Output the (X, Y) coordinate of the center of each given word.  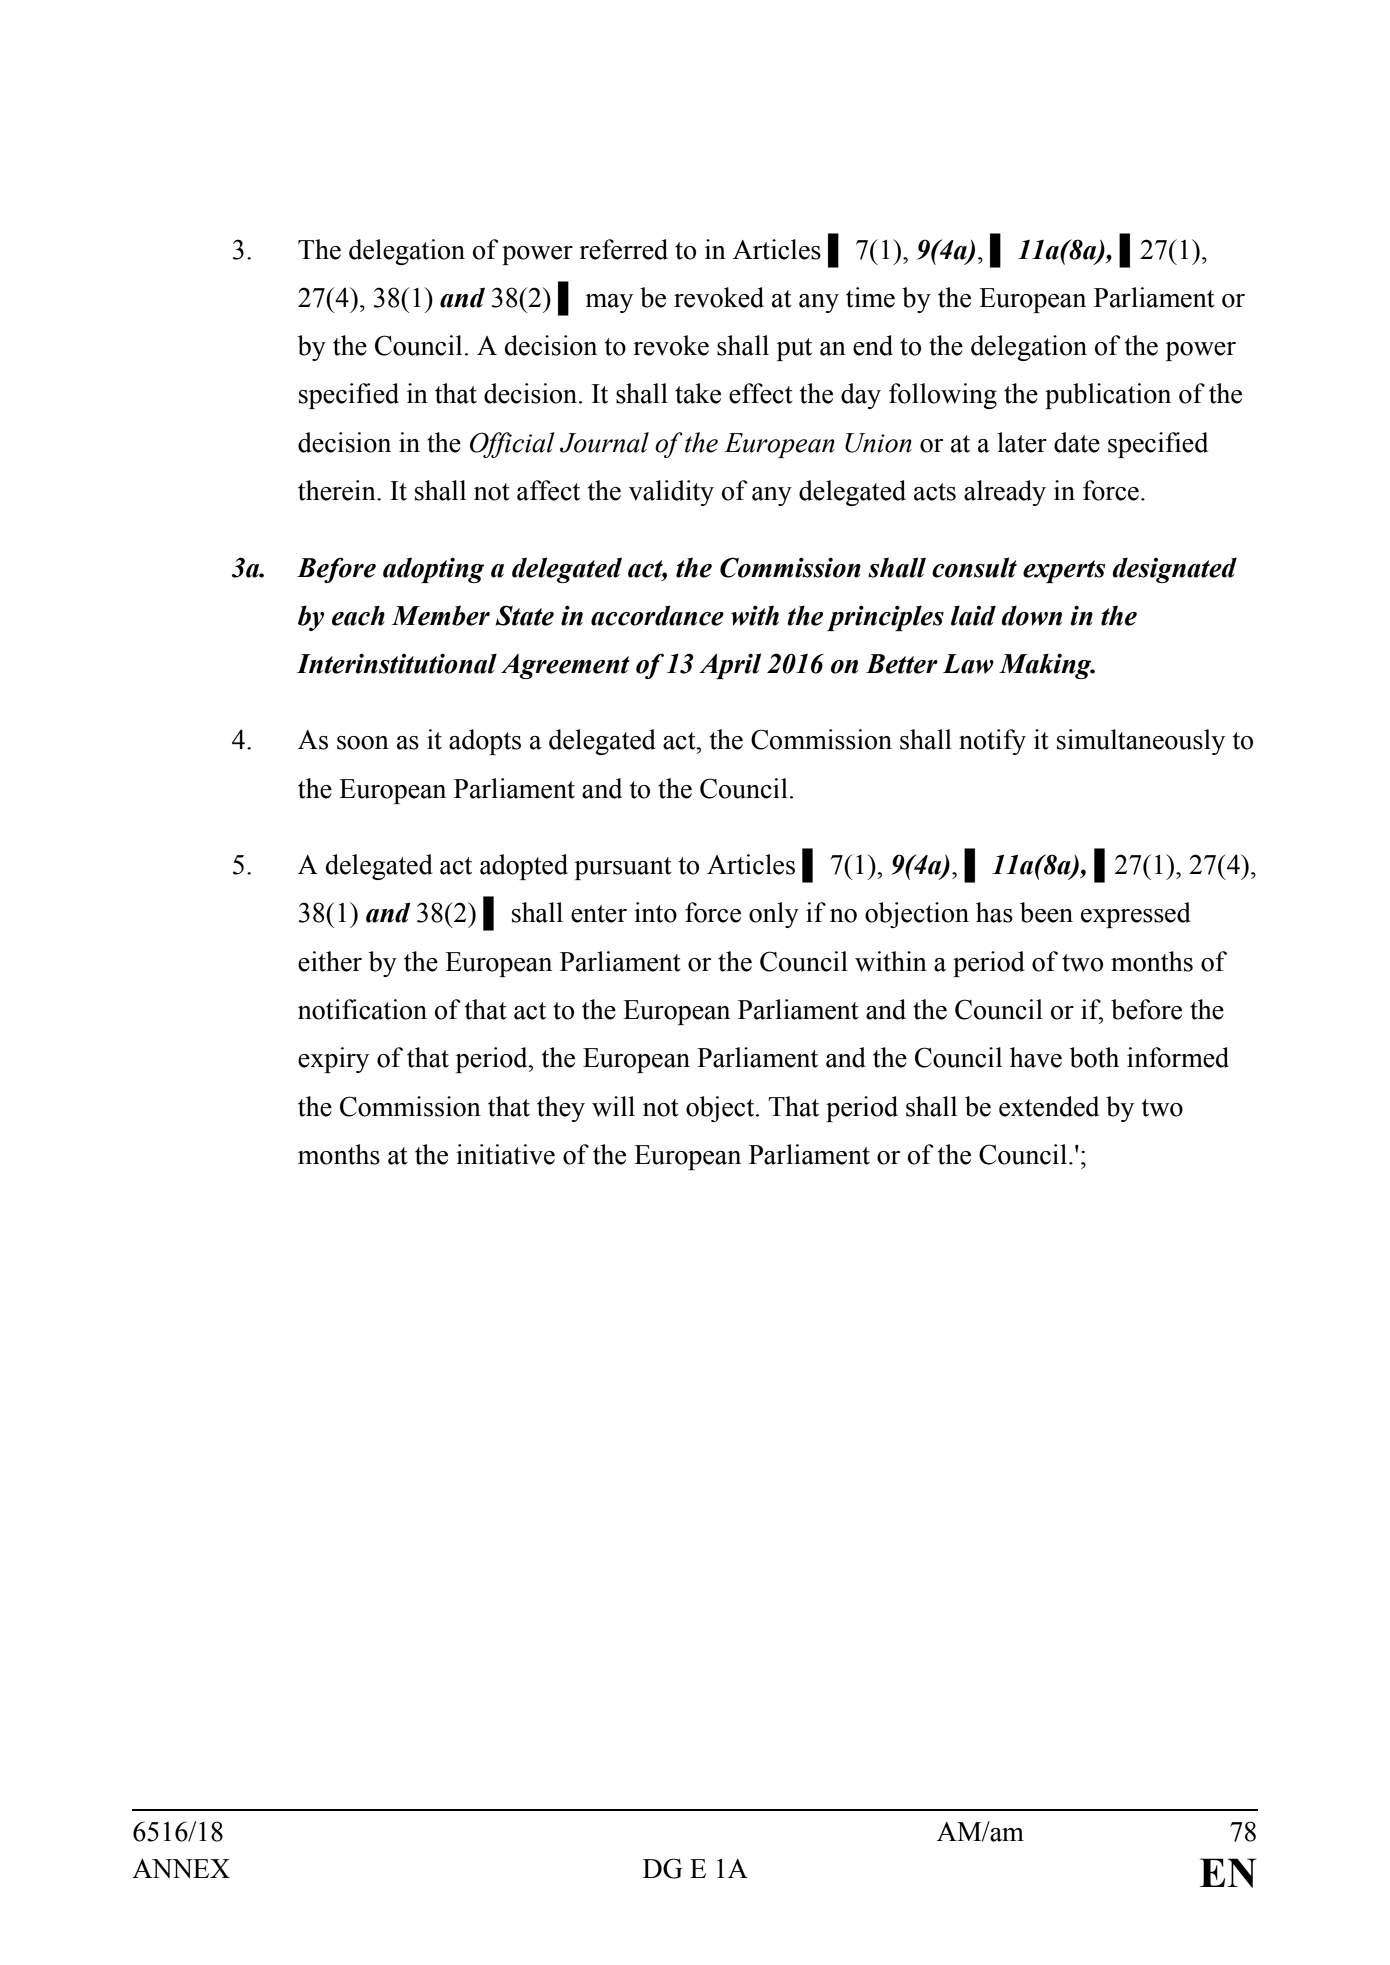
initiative (505, 1154)
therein (338, 490)
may (609, 303)
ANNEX (181, 1868)
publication (1108, 396)
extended (1049, 1106)
